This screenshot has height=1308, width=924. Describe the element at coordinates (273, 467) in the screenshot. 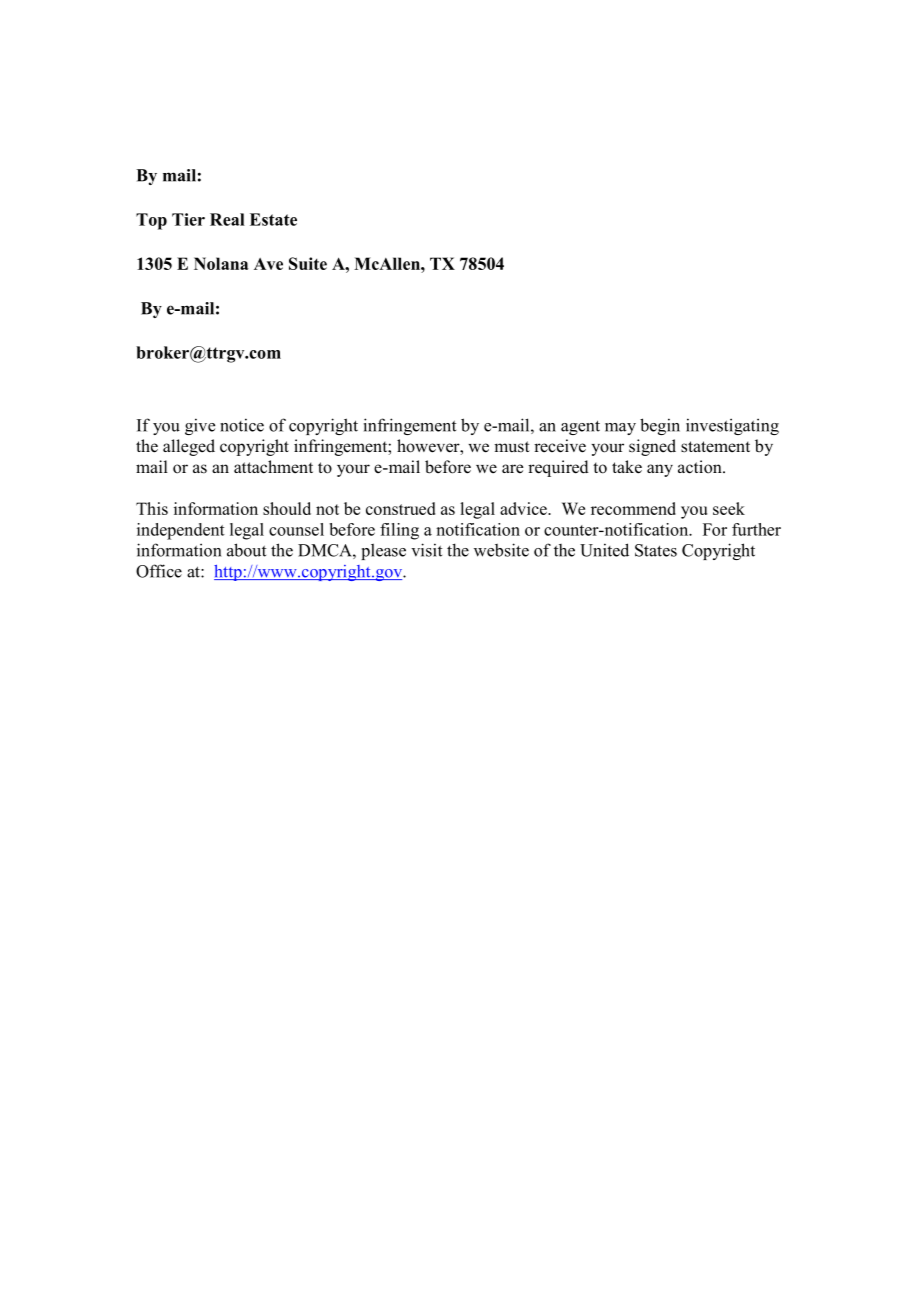

I see `attachment` at that location.
